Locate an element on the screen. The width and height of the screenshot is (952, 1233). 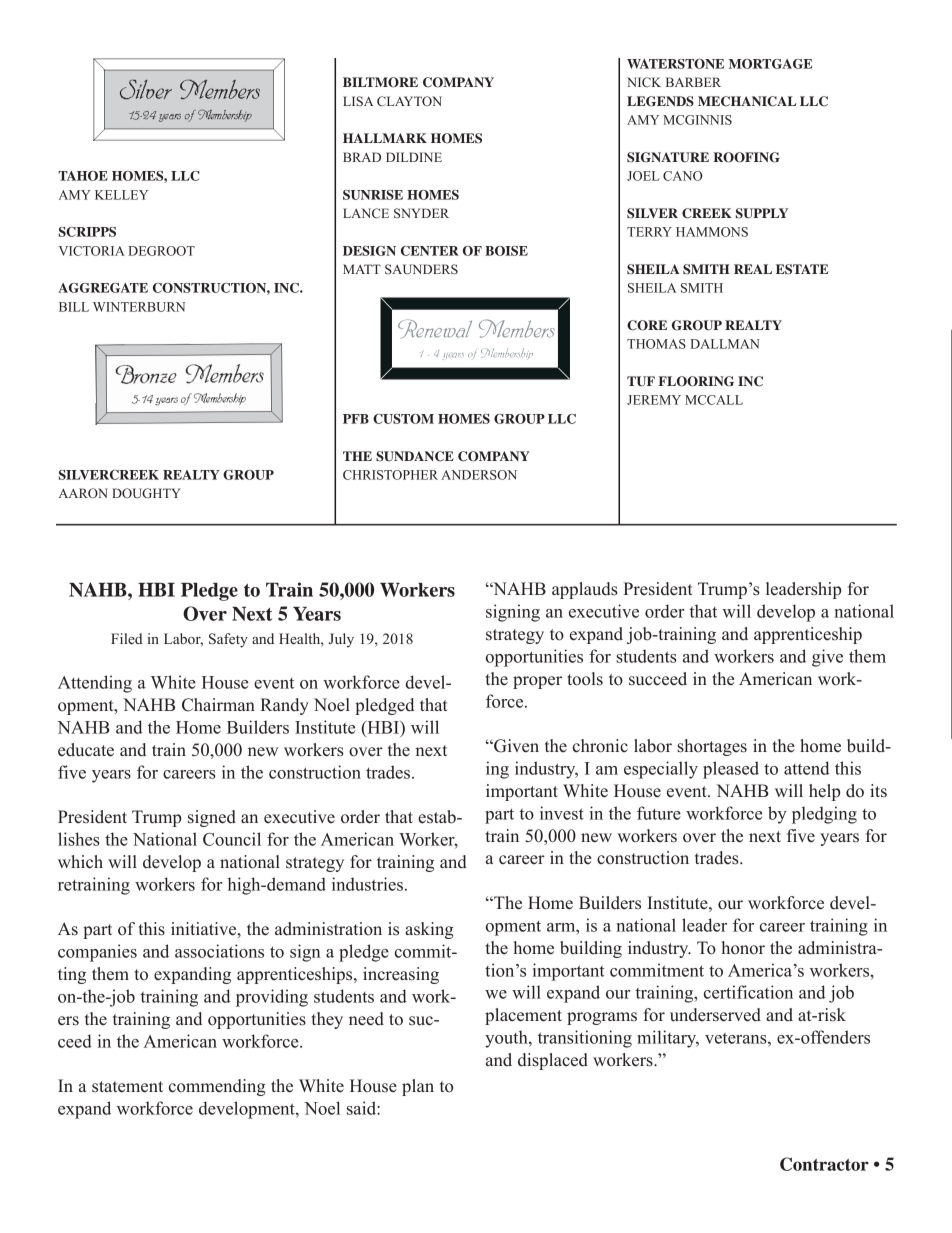
statement is located at coordinates (127, 1087).
